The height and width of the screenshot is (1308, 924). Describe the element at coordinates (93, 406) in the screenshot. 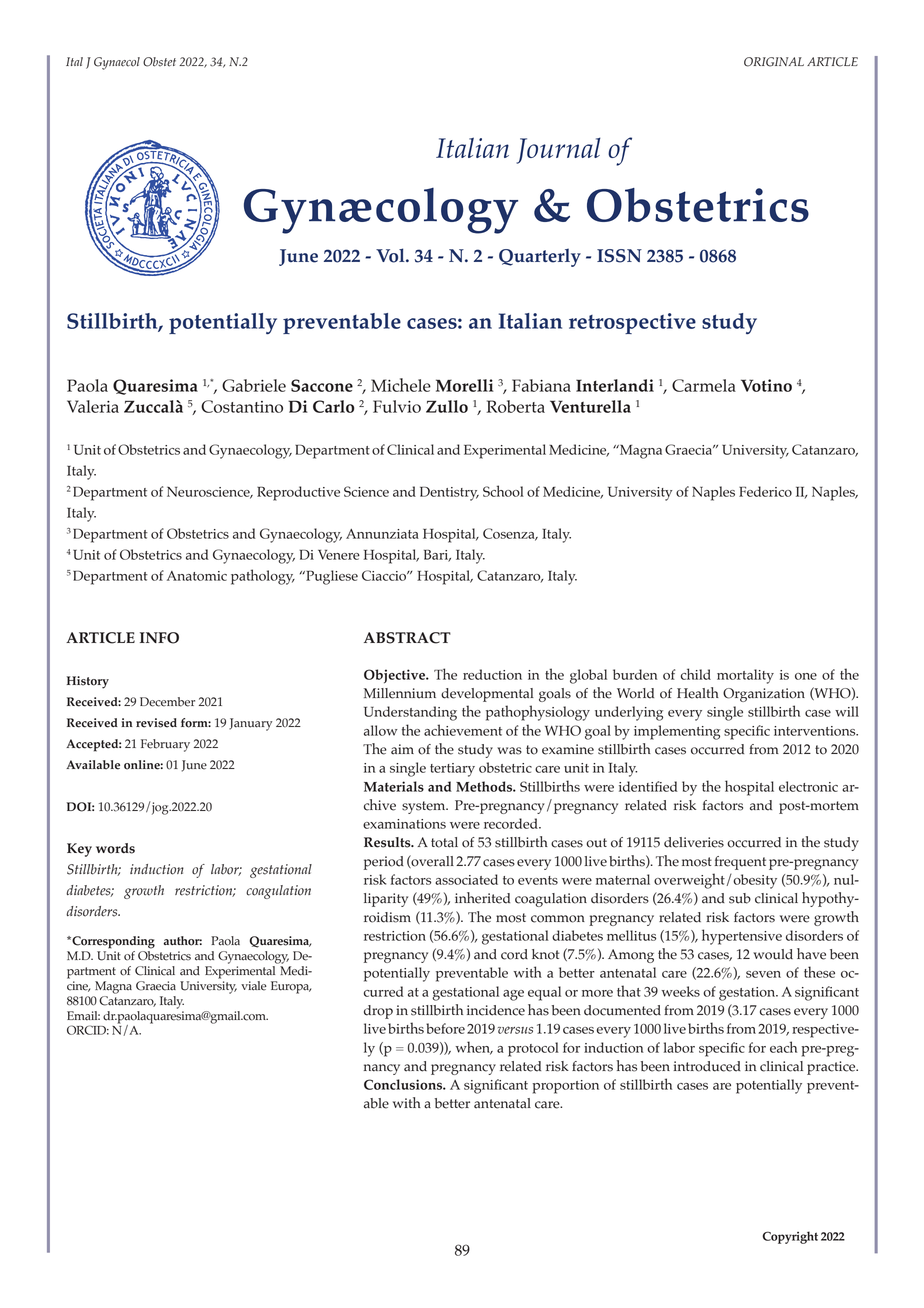

I see `Valeria` at that location.
